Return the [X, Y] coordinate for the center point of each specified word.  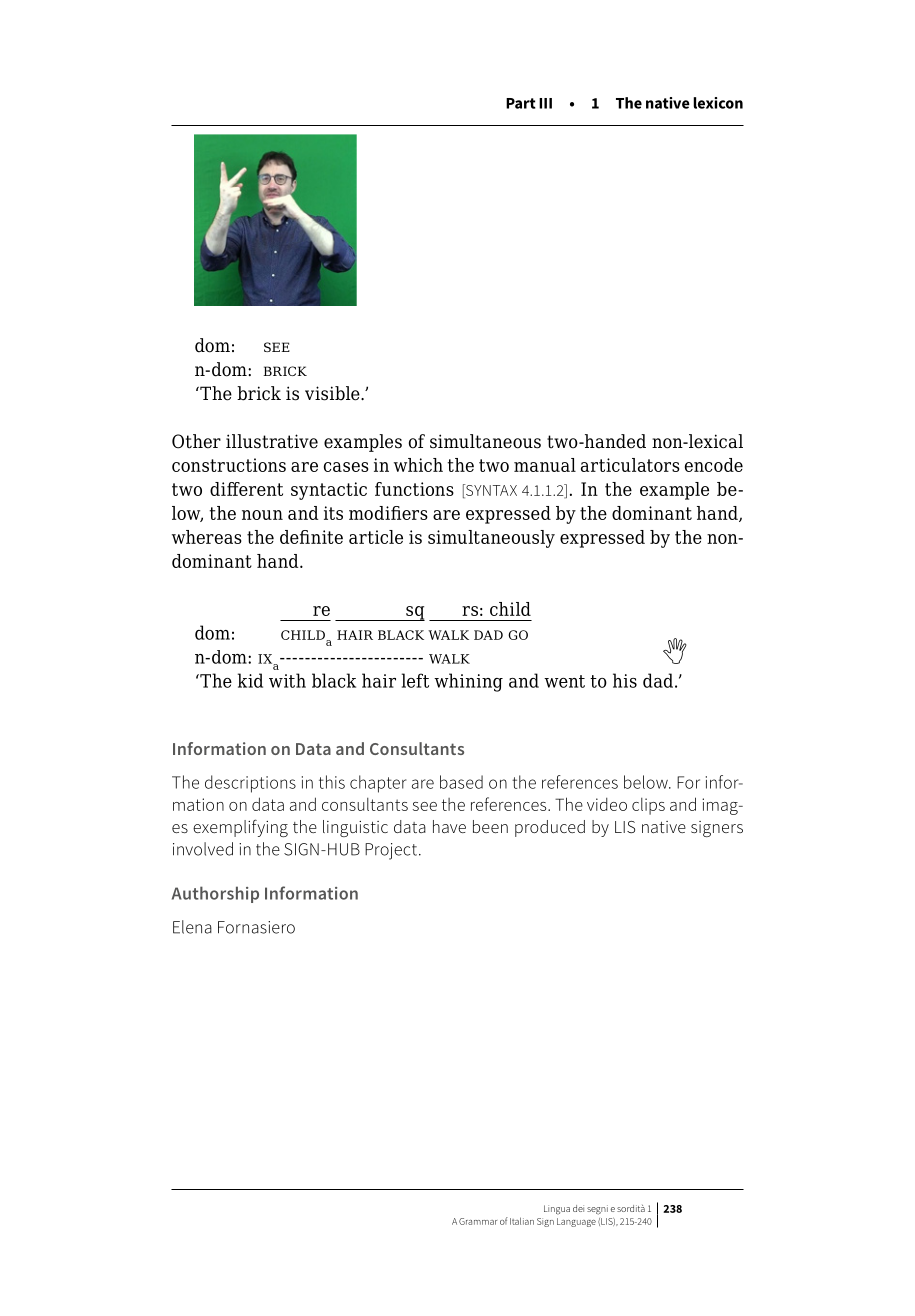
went [564, 681]
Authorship [215, 894]
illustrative [272, 441]
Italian [522, 1221]
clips [648, 806]
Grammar [478, 1221]
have [449, 826]
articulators [630, 465]
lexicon [718, 103]
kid [250, 680]
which [418, 465]
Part [521, 103]
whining [468, 682]
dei [578, 1208]
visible [333, 393]
